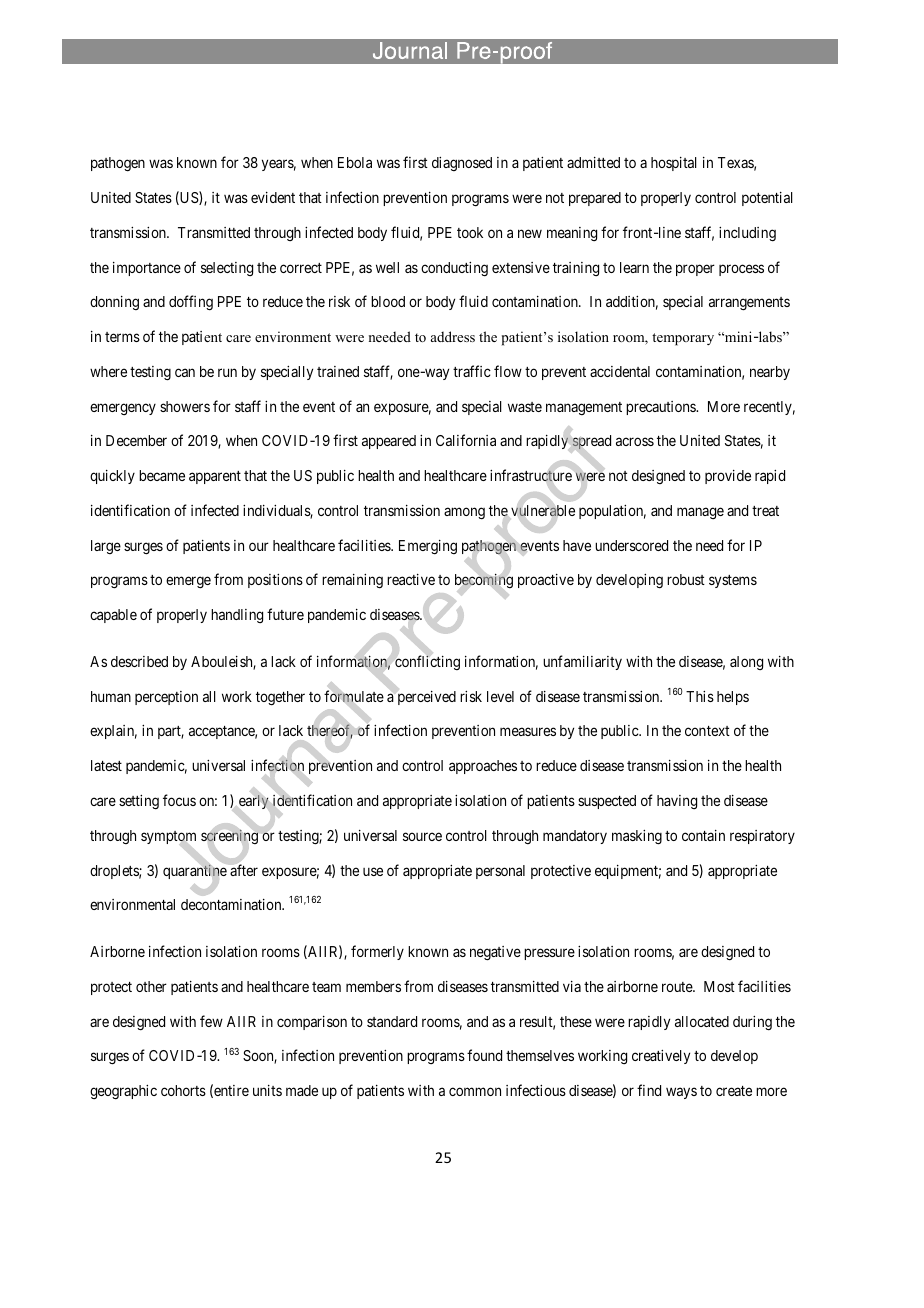 This image has width=924, height=1308. I want to click on evident, so click(273, 197).
